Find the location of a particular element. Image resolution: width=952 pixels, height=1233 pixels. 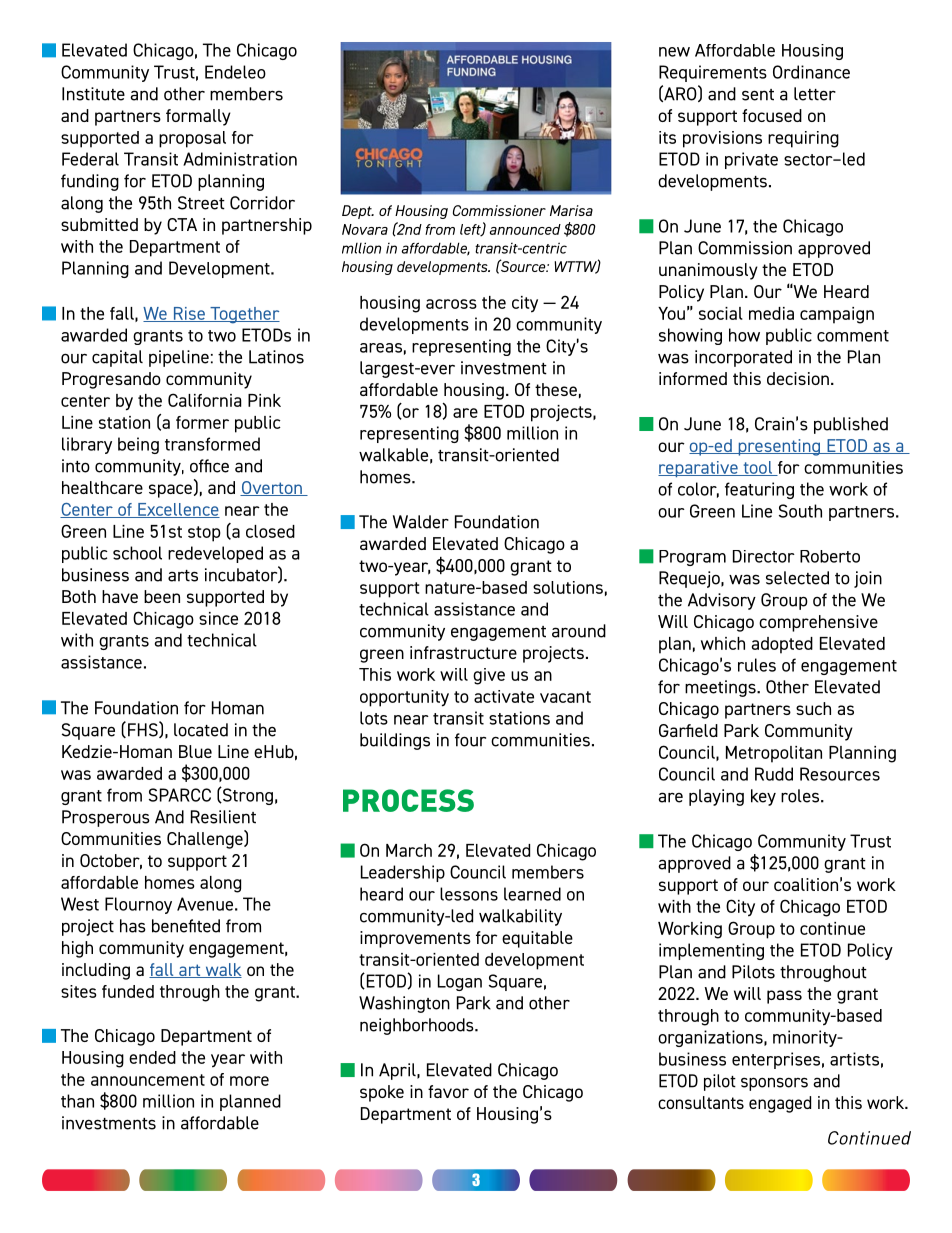

announcement is located at coordinates (148, 1080).
